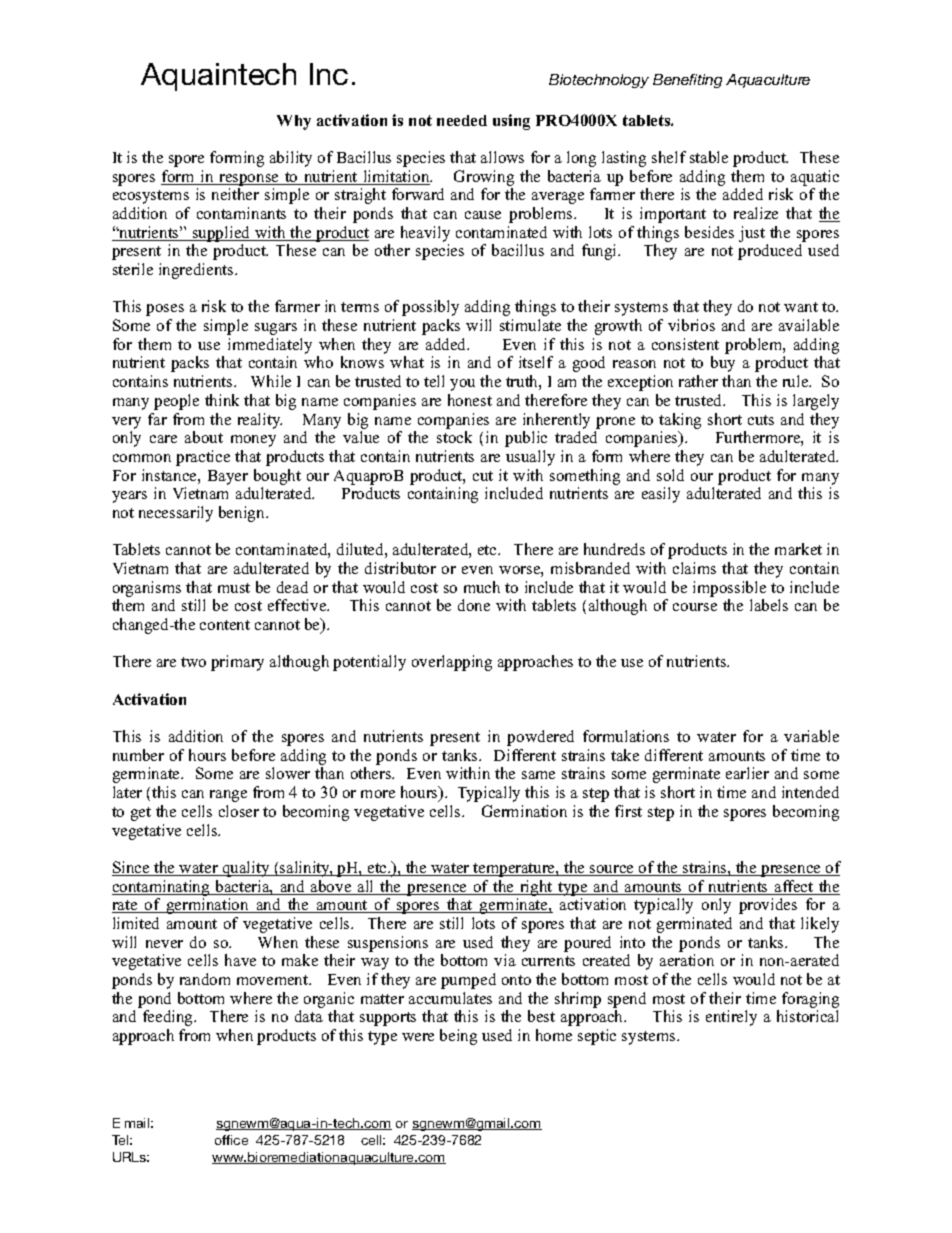 This image has height=1233, width=952. What do you see at coordinates (450, 998) in the image?
I see `accumulates` at bounding box center [450, 998].
